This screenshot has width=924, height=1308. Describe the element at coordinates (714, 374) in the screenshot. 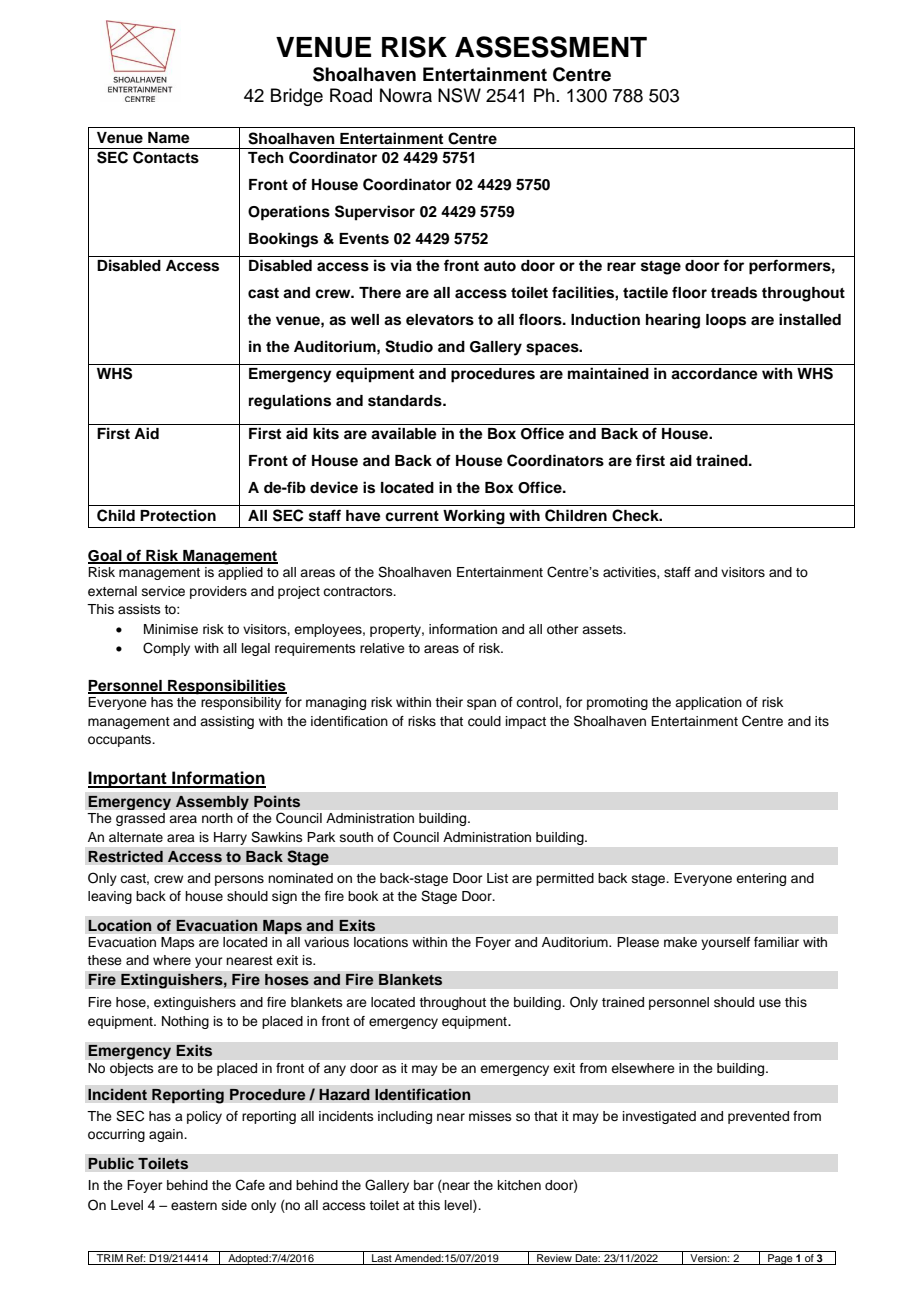

I see `accordance` at that location.
